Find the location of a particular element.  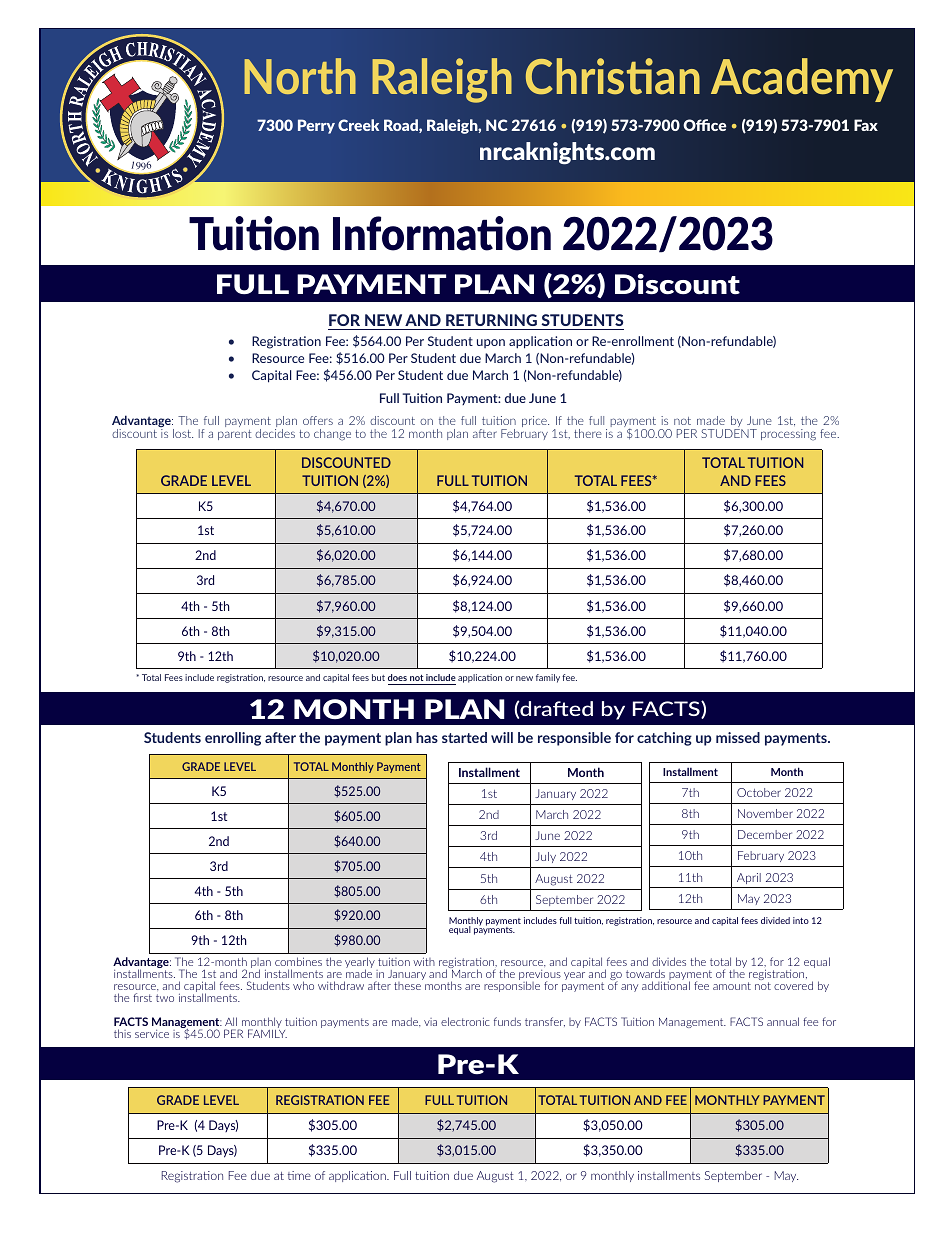

Academy is located at coordinates (802, 80).
